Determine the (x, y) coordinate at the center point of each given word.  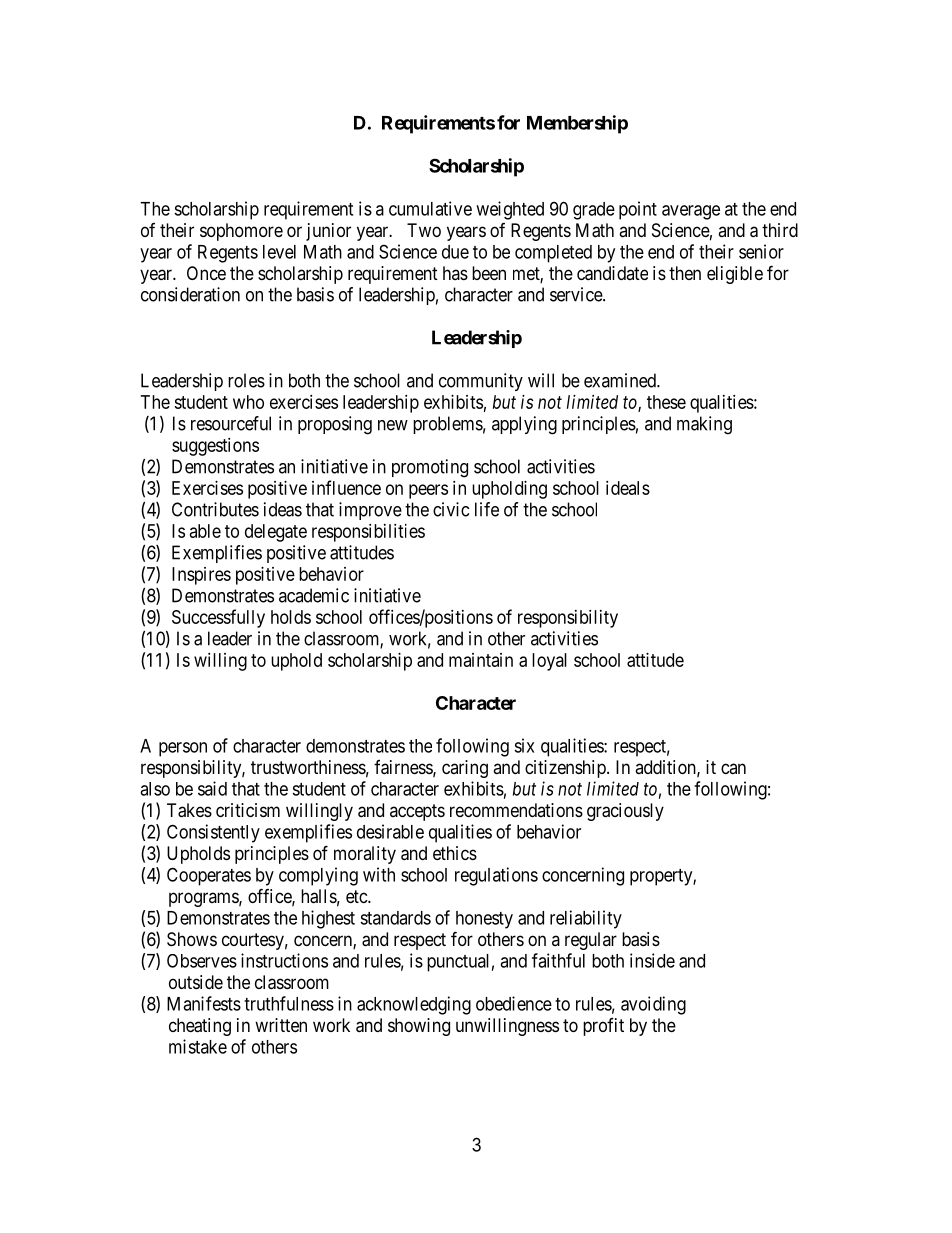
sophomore (241, 232)
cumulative (430, 208)
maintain (481, 660)
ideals (628, 488)
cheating (200, 1027)
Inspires (201, 576)
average (691, 212)
